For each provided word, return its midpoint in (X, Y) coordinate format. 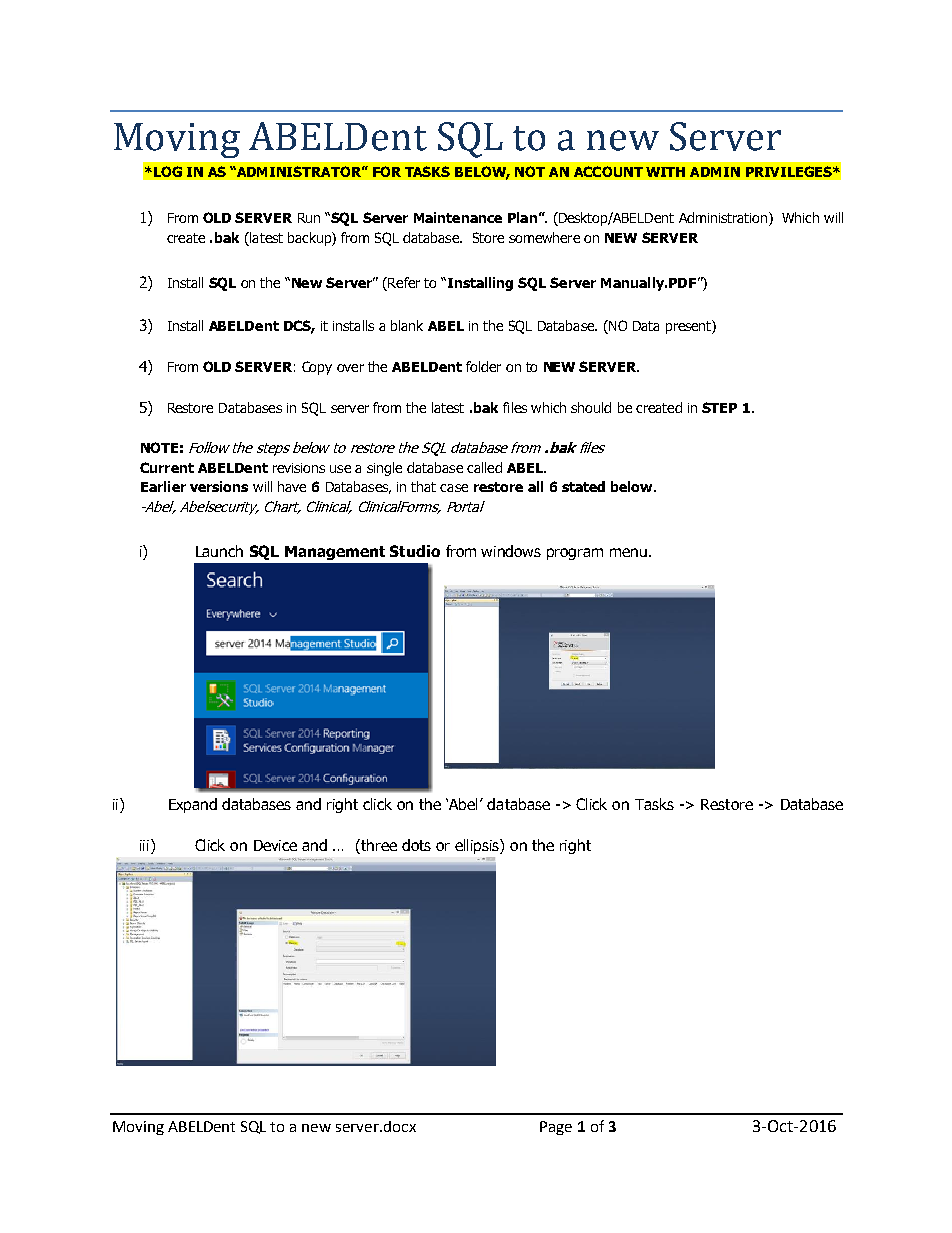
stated (583, 486)
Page (556, 1128)
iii (144, 845)
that (423, 486)
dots (416, 845)
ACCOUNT (608, 171)
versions (219, 486)
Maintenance (458, 217)
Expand (193, 805)
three (379, 845)
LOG (166, 171)
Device (275, 845)
